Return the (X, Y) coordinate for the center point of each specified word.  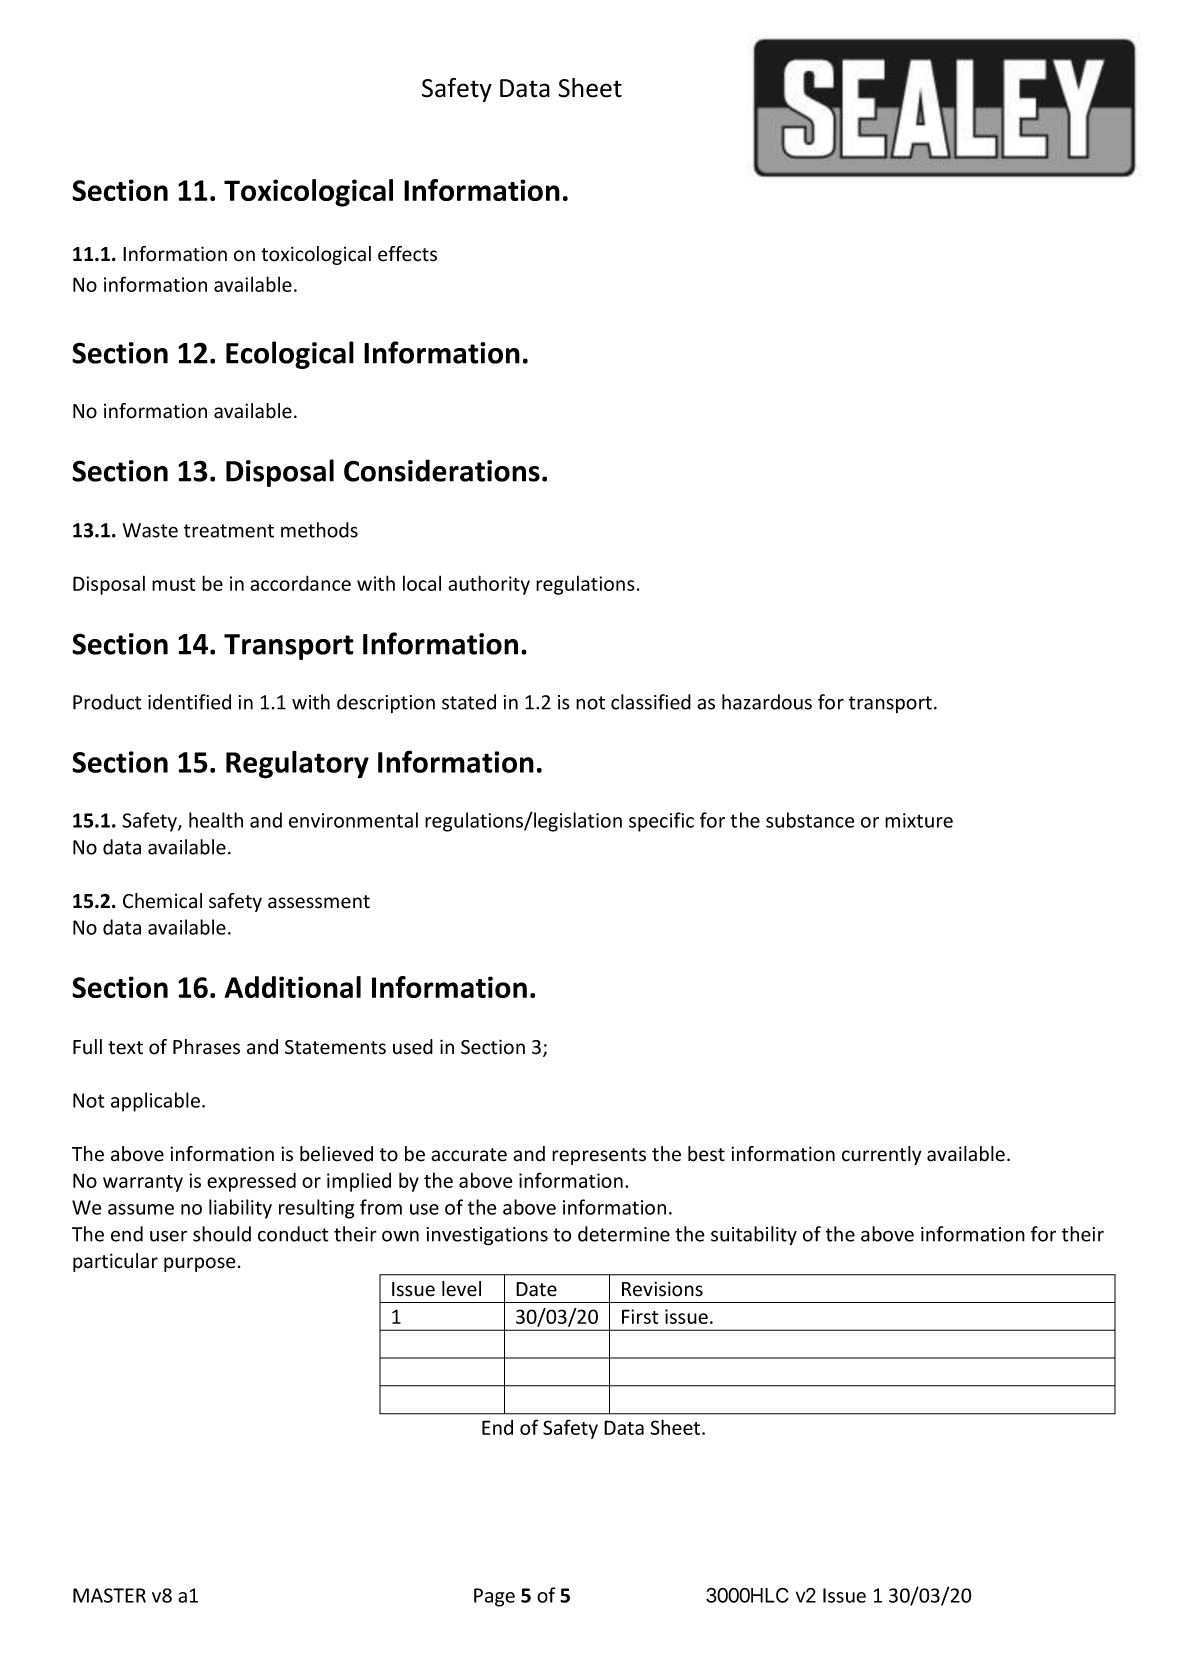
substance (810, 820)
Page (494, 1597)
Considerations (442, 470)
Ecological (290, 355)
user (168, 1236)
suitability (754, 1236)
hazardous (767, 702)
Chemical (162, 901)
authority (489, 585)
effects (407, 254)
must (173, 584)
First (640, 1316)
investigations (487, 1236)
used (413, 1047)
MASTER (109, 1595)
